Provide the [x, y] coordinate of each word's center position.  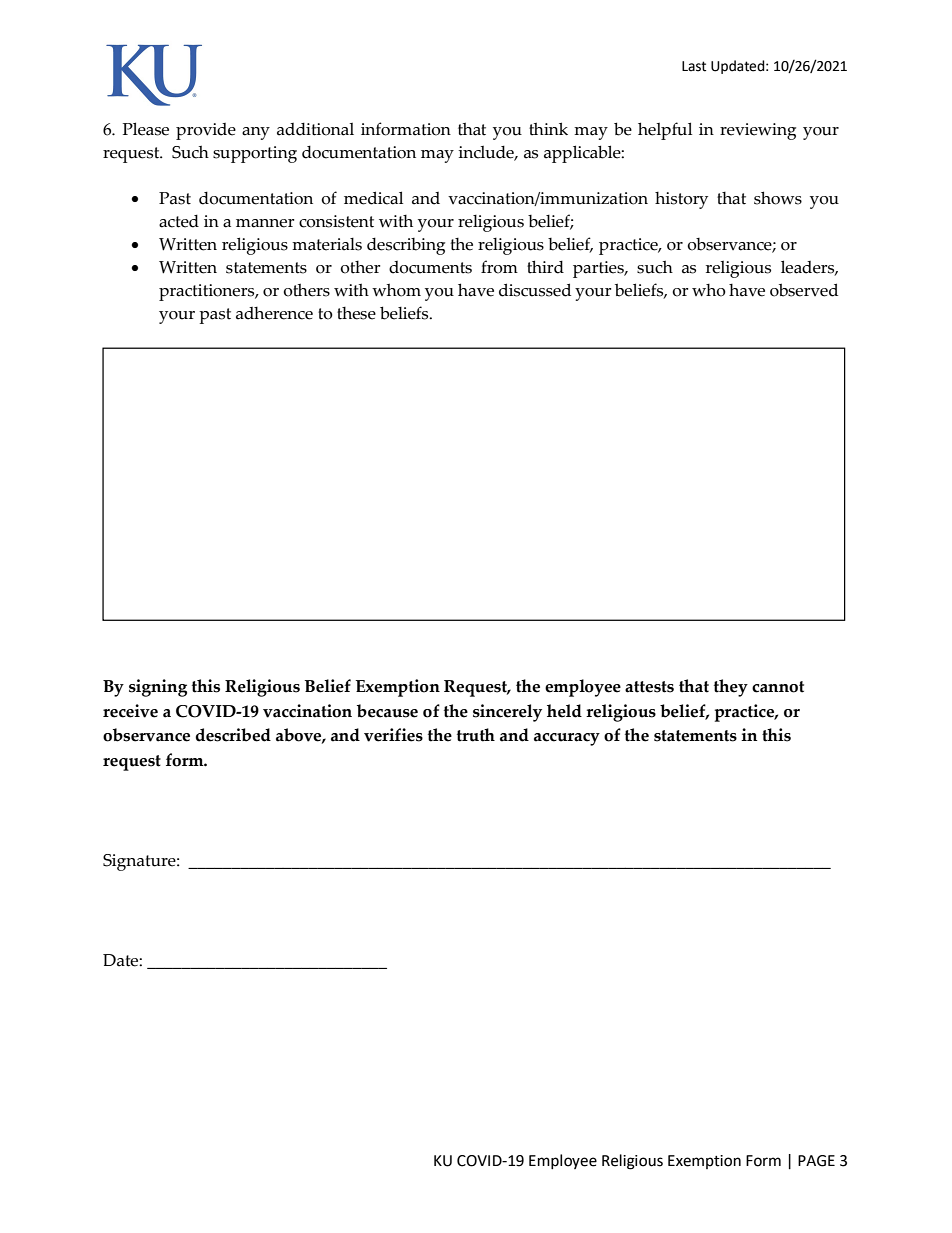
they [731, 688]
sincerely [507, 713]
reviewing [758, 131]
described [233, 735]
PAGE [816, 1161]
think [548, 129]
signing [158, 688]
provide [206, 131]
